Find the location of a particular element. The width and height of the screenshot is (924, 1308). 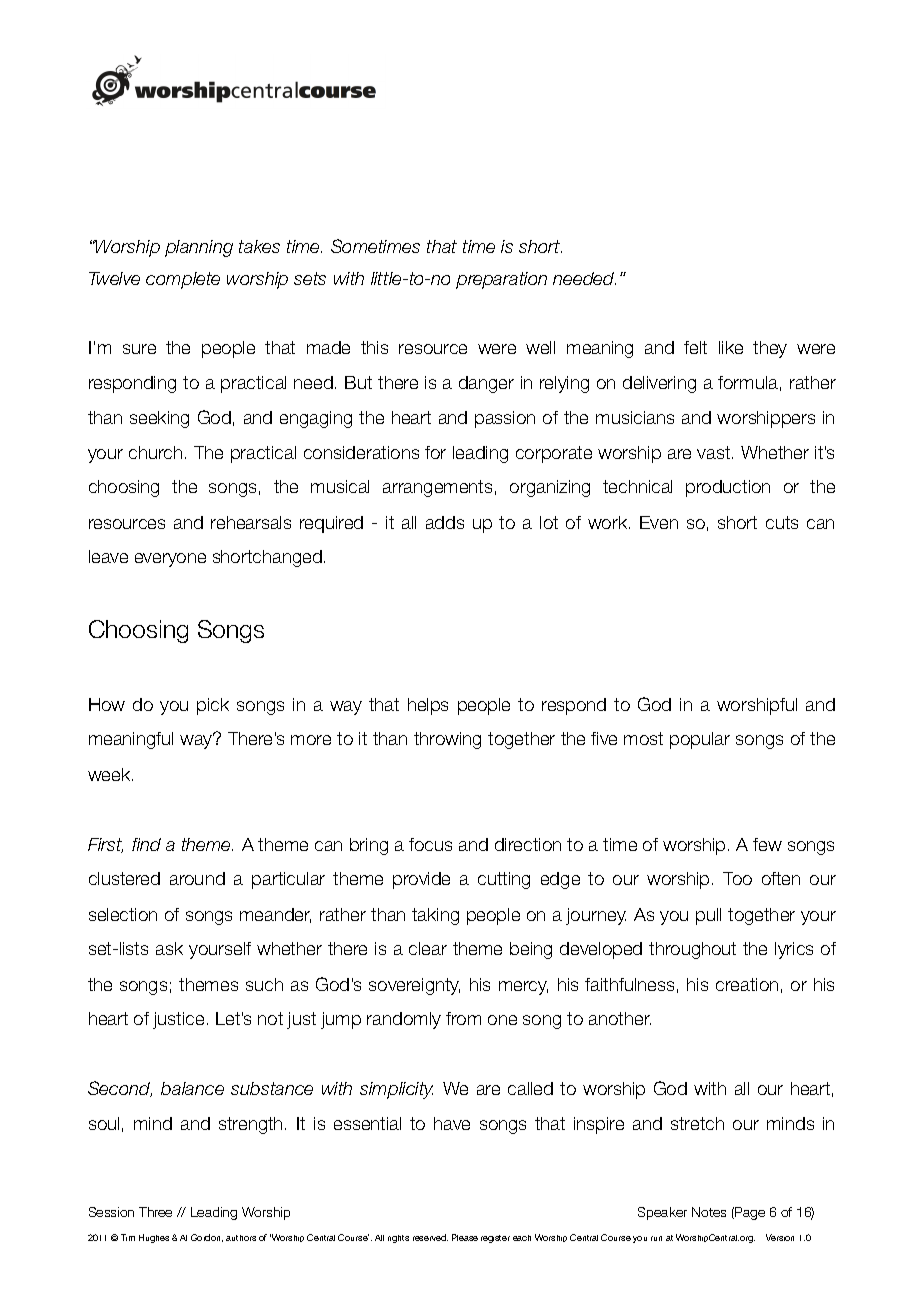

Notes is located at coordinates (709, 1212).
